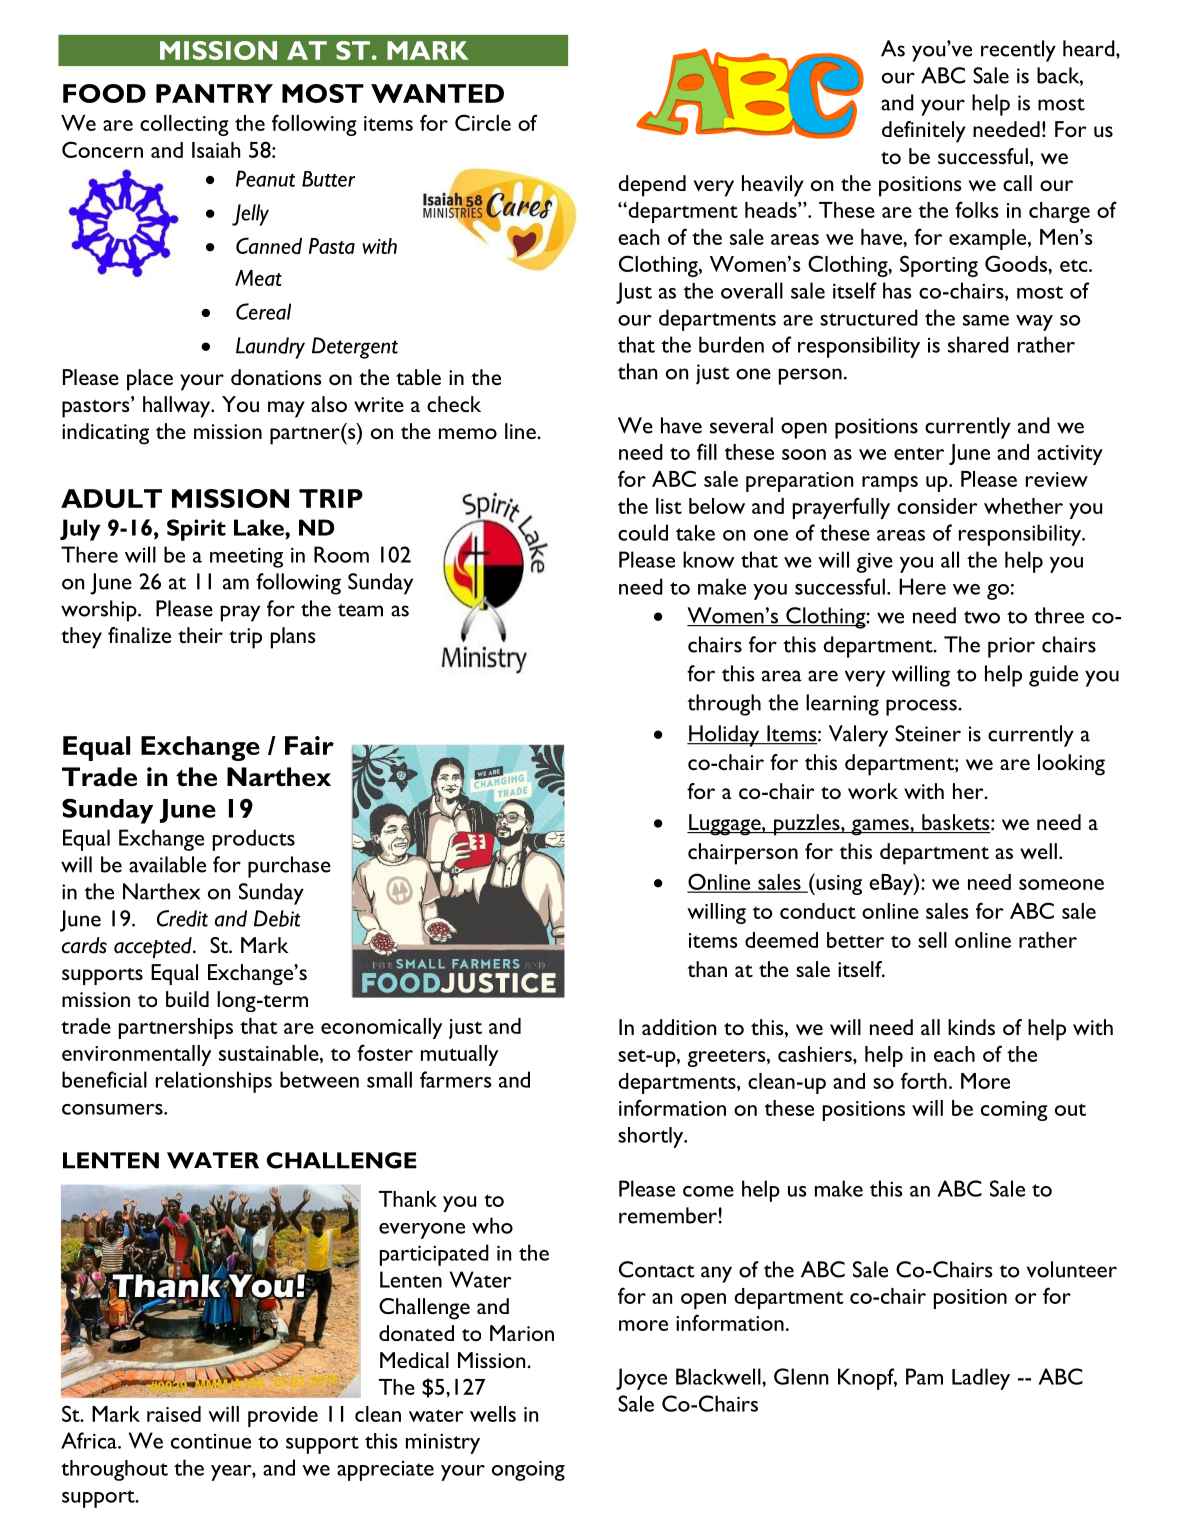  I want to click on addition, so click(679, 1027).
